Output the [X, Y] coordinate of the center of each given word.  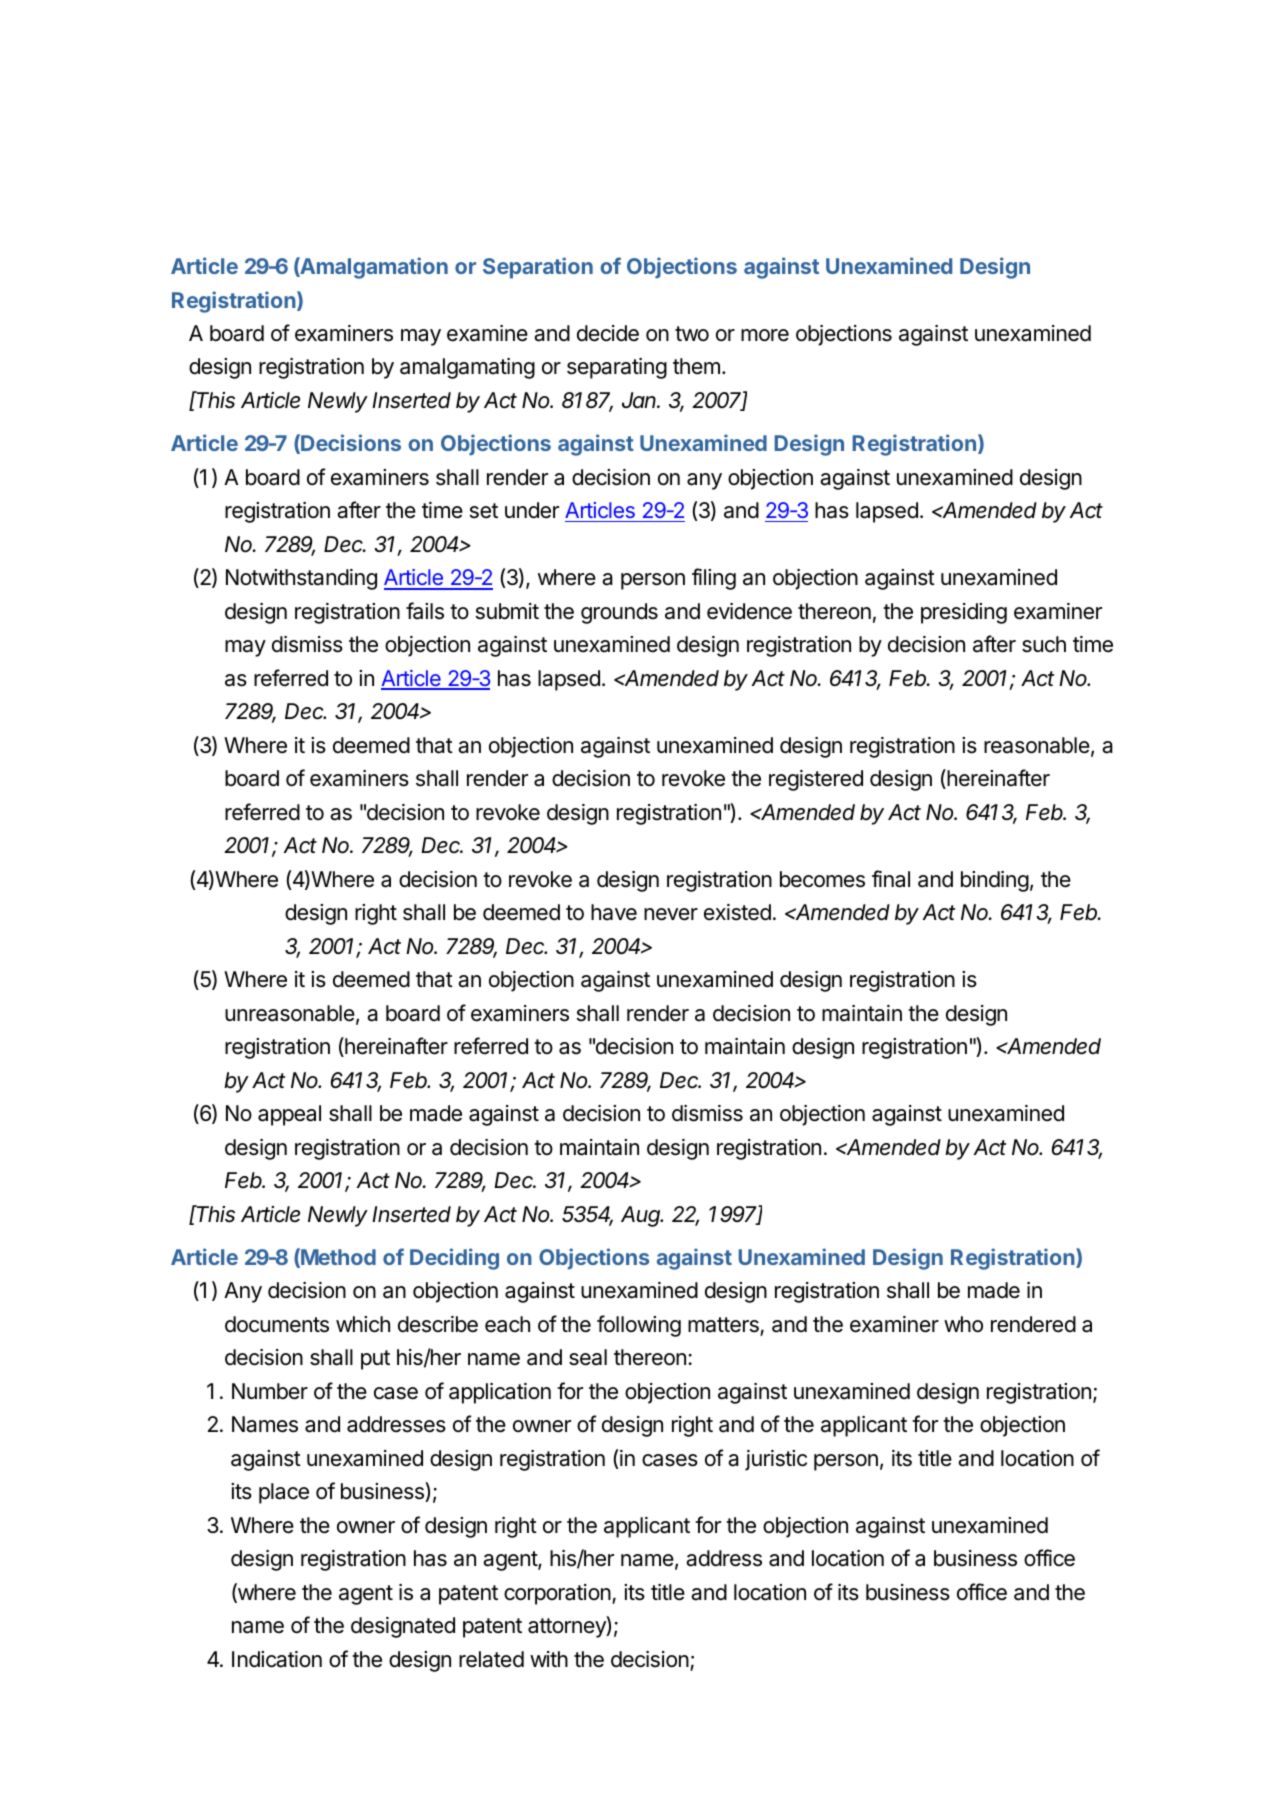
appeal [289, 1115]
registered [816, 780]
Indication [277, 1659]
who [963, 1324]
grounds [619, 613]
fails [425, 611]
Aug [642, 1216]
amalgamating [467, 368]
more [765, 335]
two [692, 334]
